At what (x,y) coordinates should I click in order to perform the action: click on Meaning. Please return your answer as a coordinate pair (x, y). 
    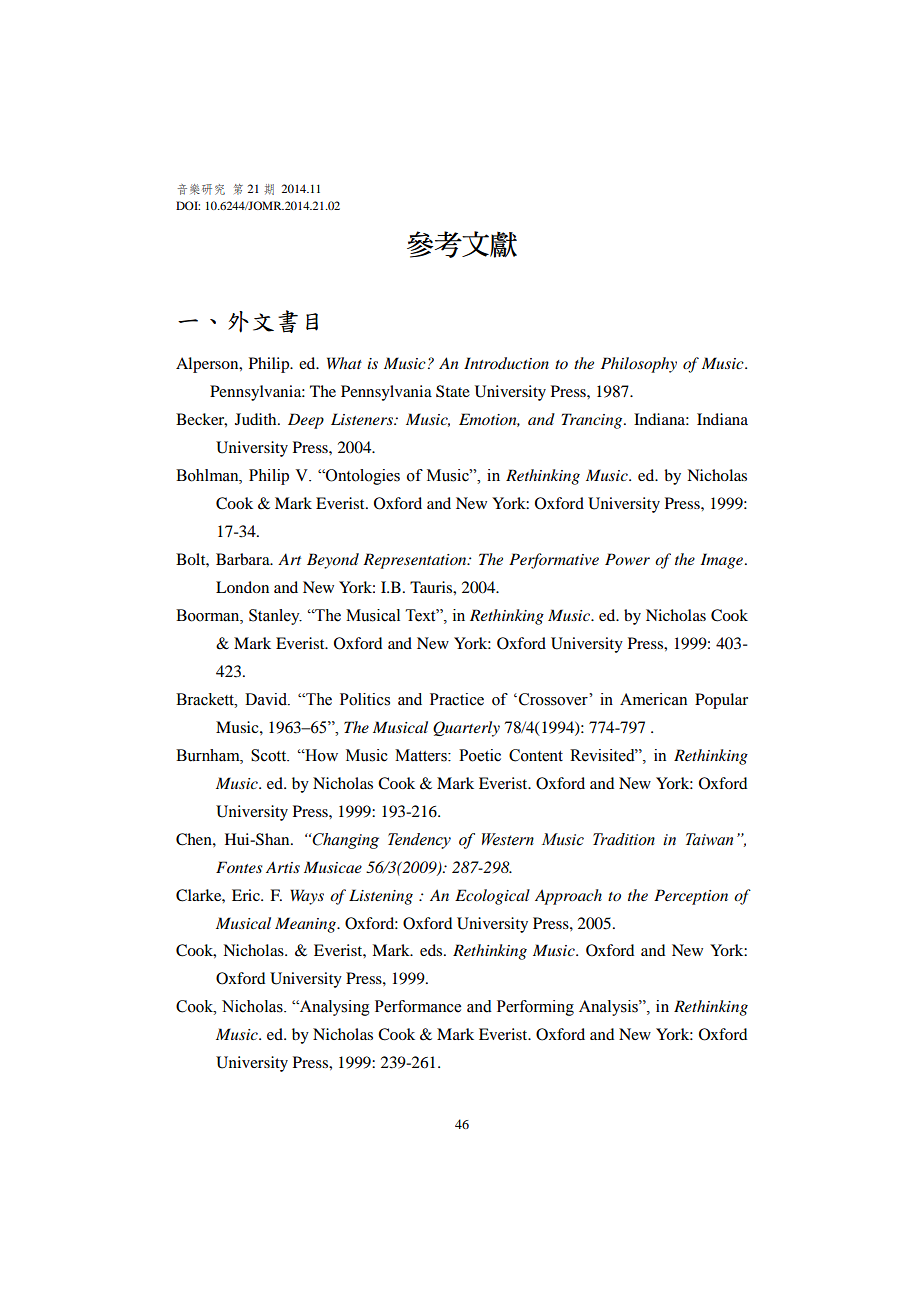
    Looking at the image, I should click on (306, 925).
